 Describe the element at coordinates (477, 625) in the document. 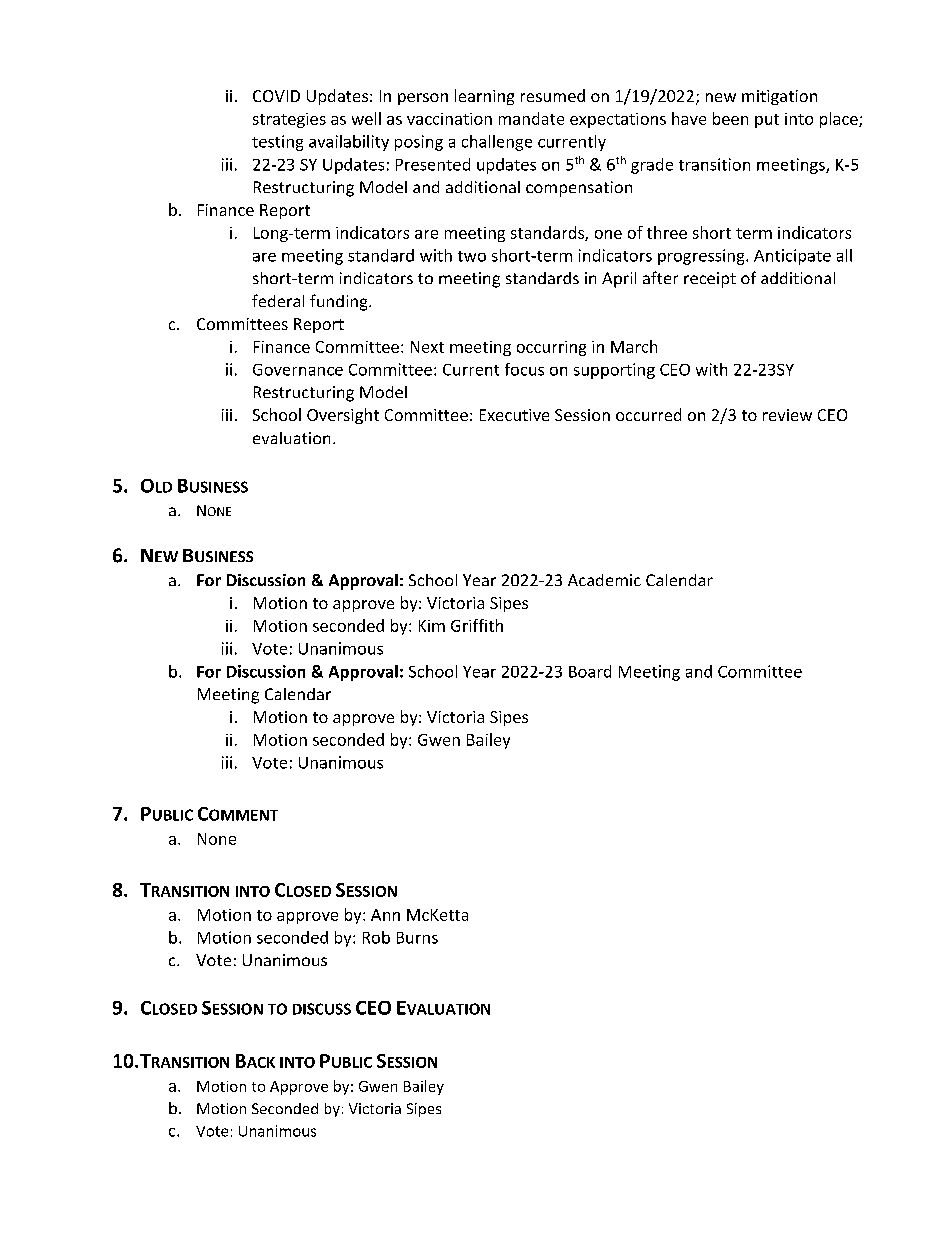

I see `Griffith` at that location.
